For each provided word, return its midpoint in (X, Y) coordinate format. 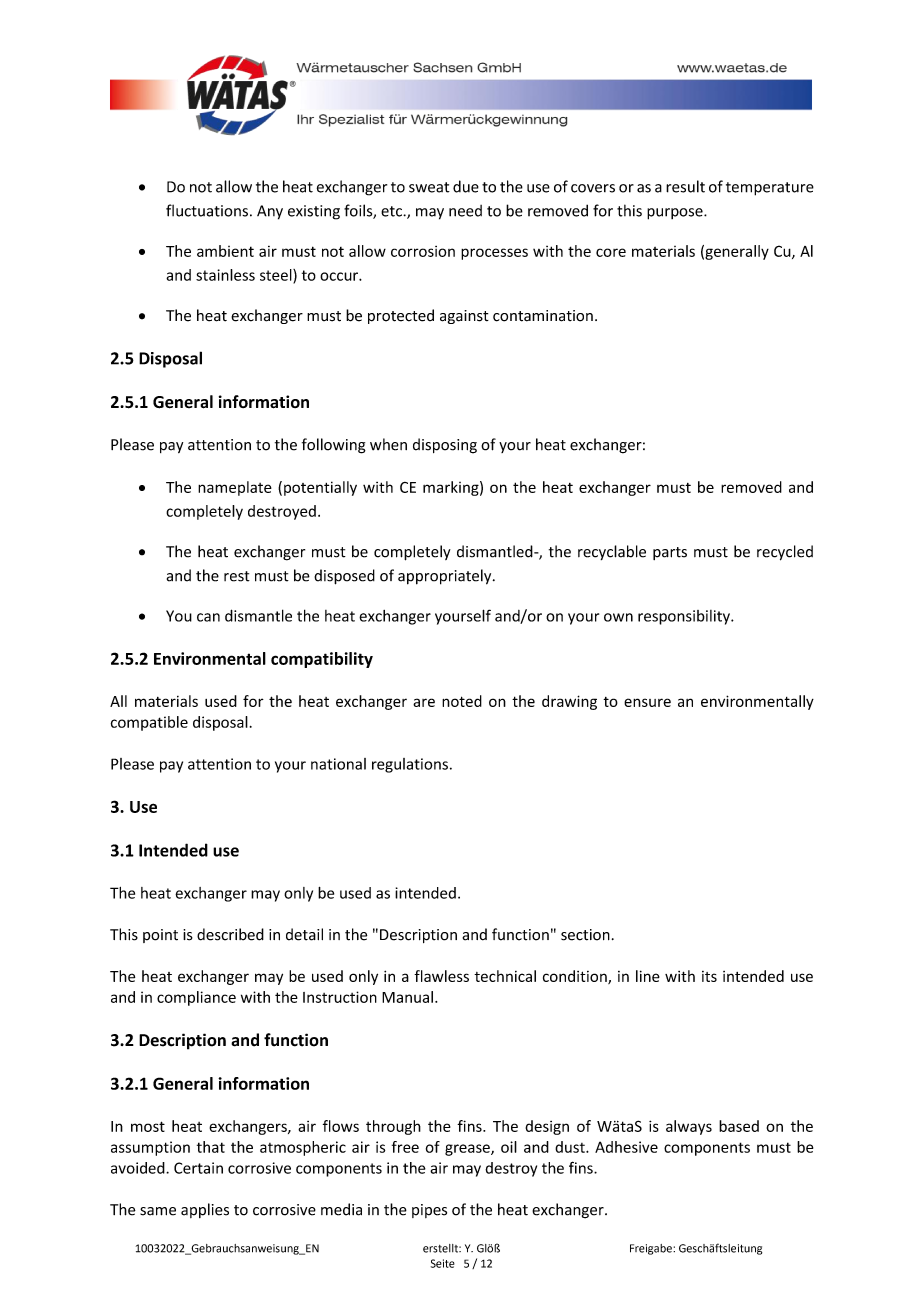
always (689, 1127)
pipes (429, 1211)
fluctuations (207, 210)
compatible (149, 723)
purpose (676, 214)
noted (462, 701)
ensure (647, 702)
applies (205, 1210)
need (465, 211)
